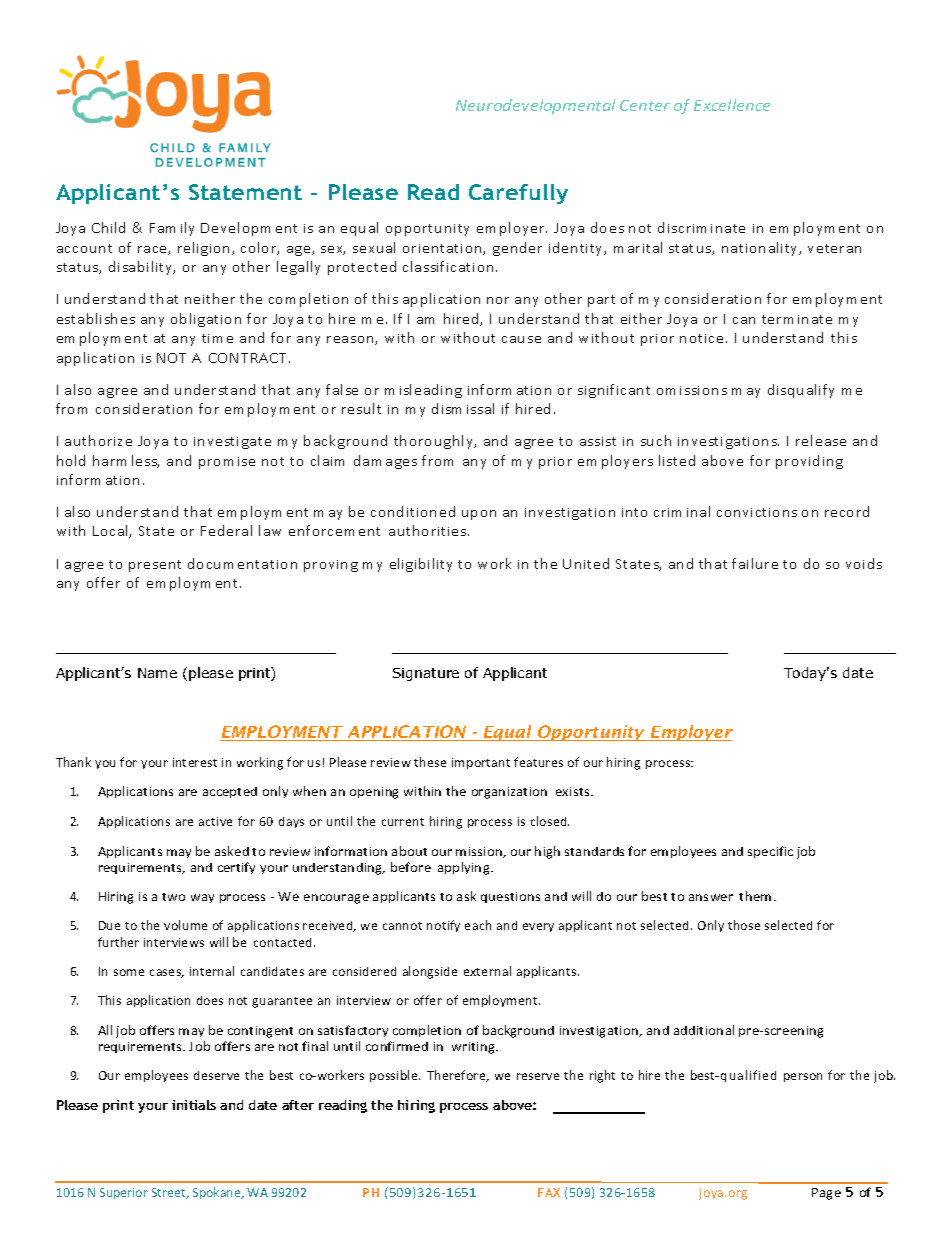 Image resolution: width=952 pixels, height=1233 pixels. Describe the element at coordinates (170, 1193) in the screenshot. I see `Street` at that location.
